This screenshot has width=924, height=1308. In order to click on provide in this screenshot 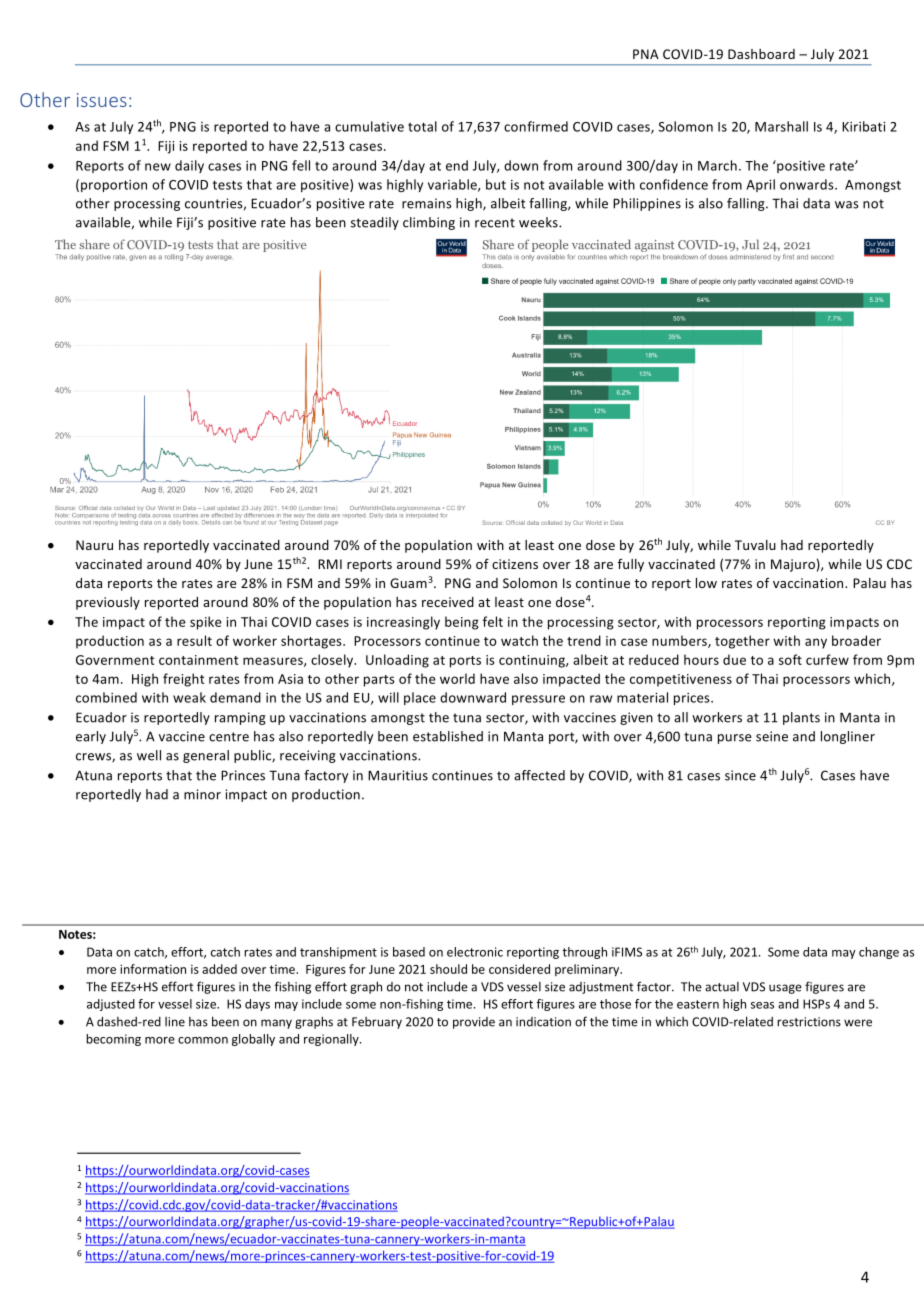, I will do `click(474, 1023)`.
